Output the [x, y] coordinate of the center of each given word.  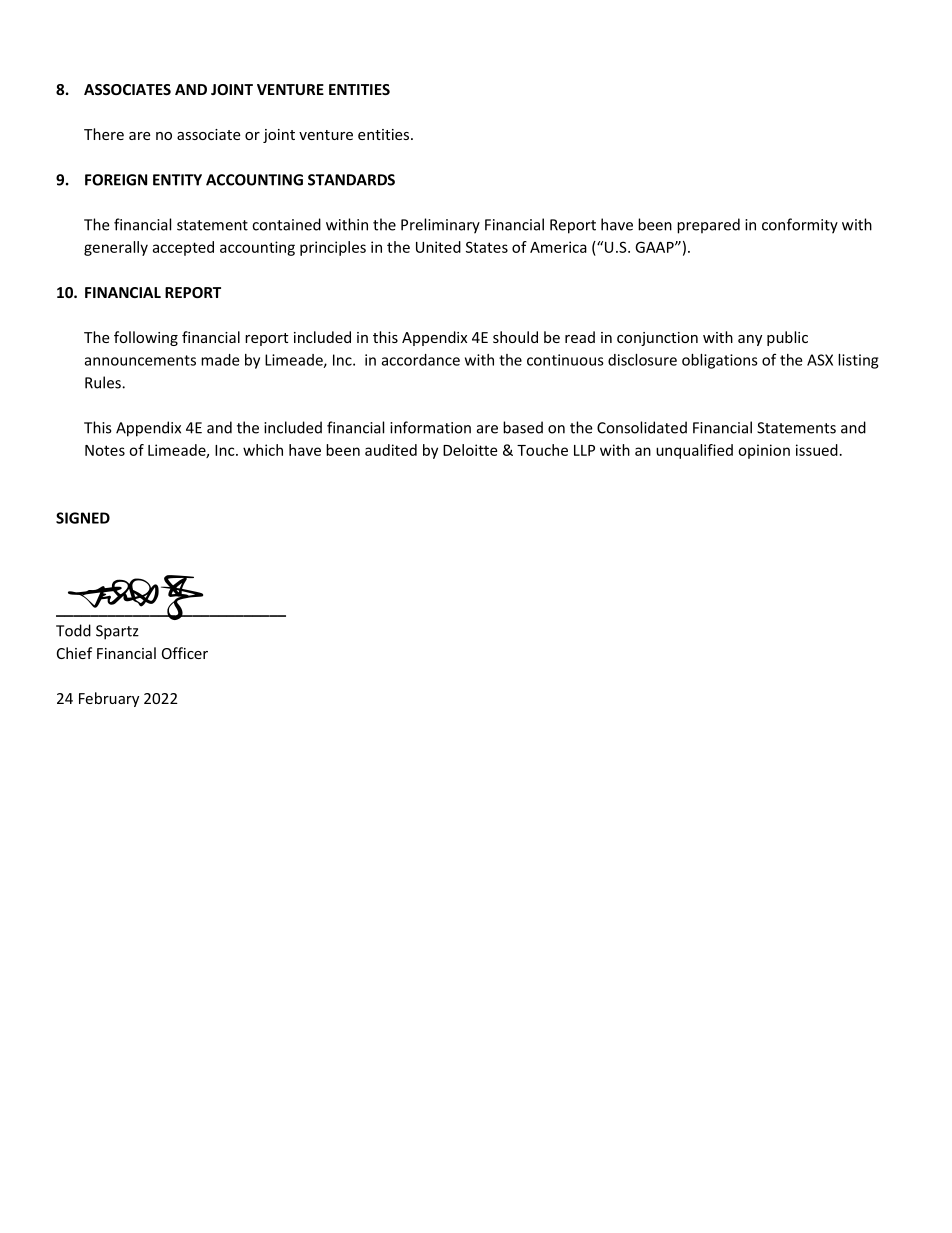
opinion [764, 451]
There [104, 134]
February [109, 699]
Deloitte [470, 450]
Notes [105, 450]
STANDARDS [351, 180]
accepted [183, 248]
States [487, 247]
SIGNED [83, 518]
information [430, 427]
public [787, 338]
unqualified [694, 451]
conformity [800, 226]
